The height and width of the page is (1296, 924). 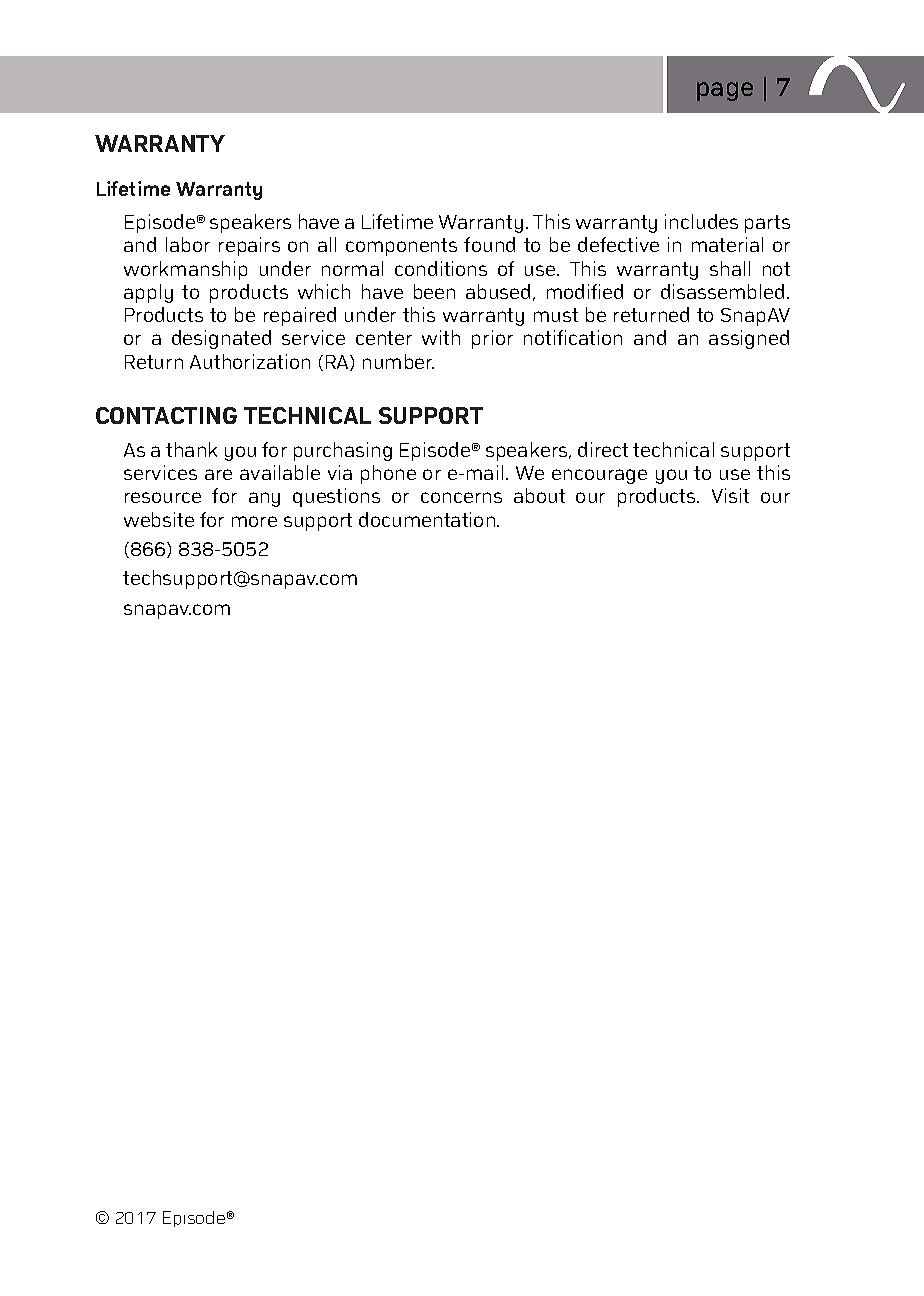 I want to click on disassembled, so click(x=722, y=291).
